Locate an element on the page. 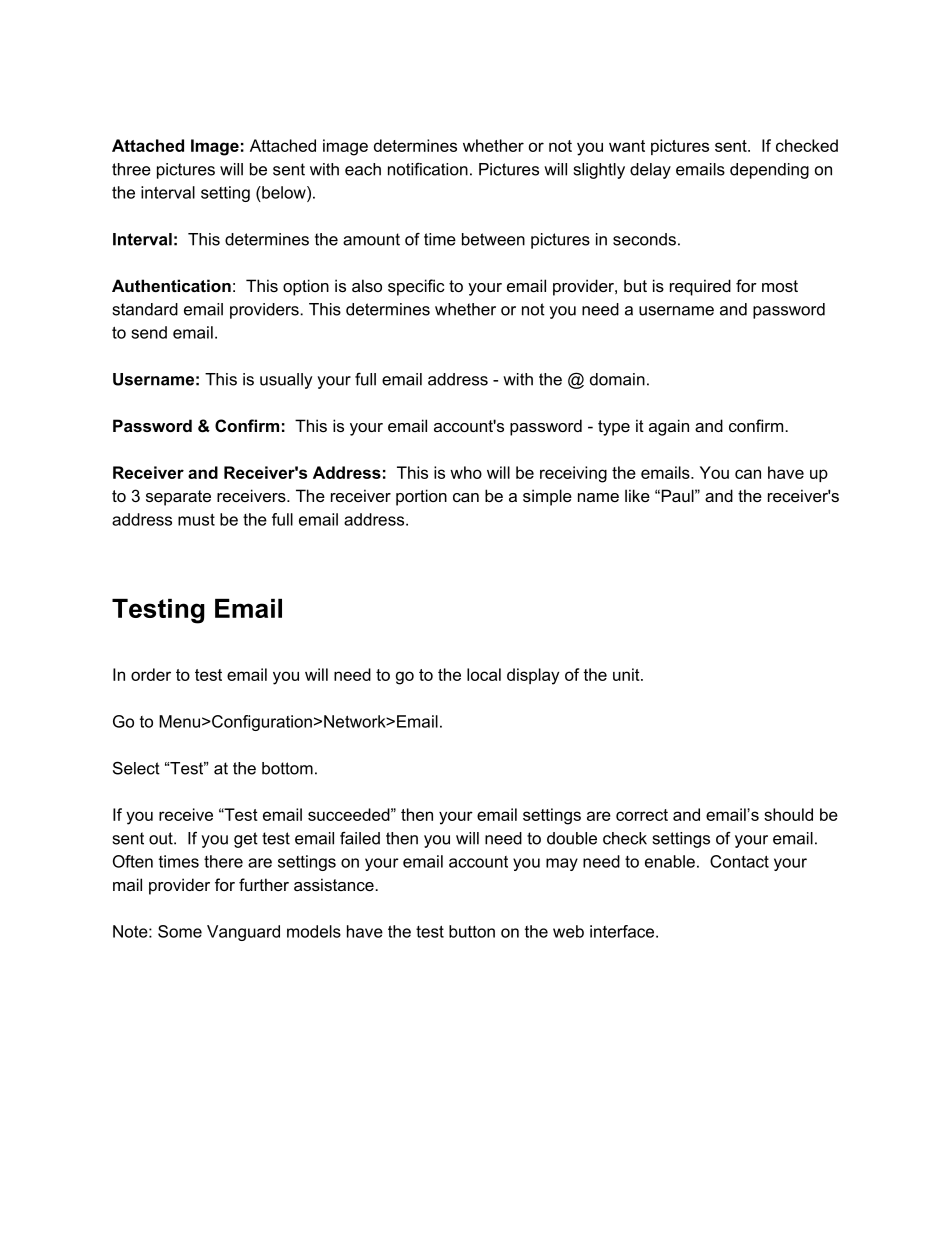 This page has height=1233, width=952. Contact is located at coordinates (739, 861).
